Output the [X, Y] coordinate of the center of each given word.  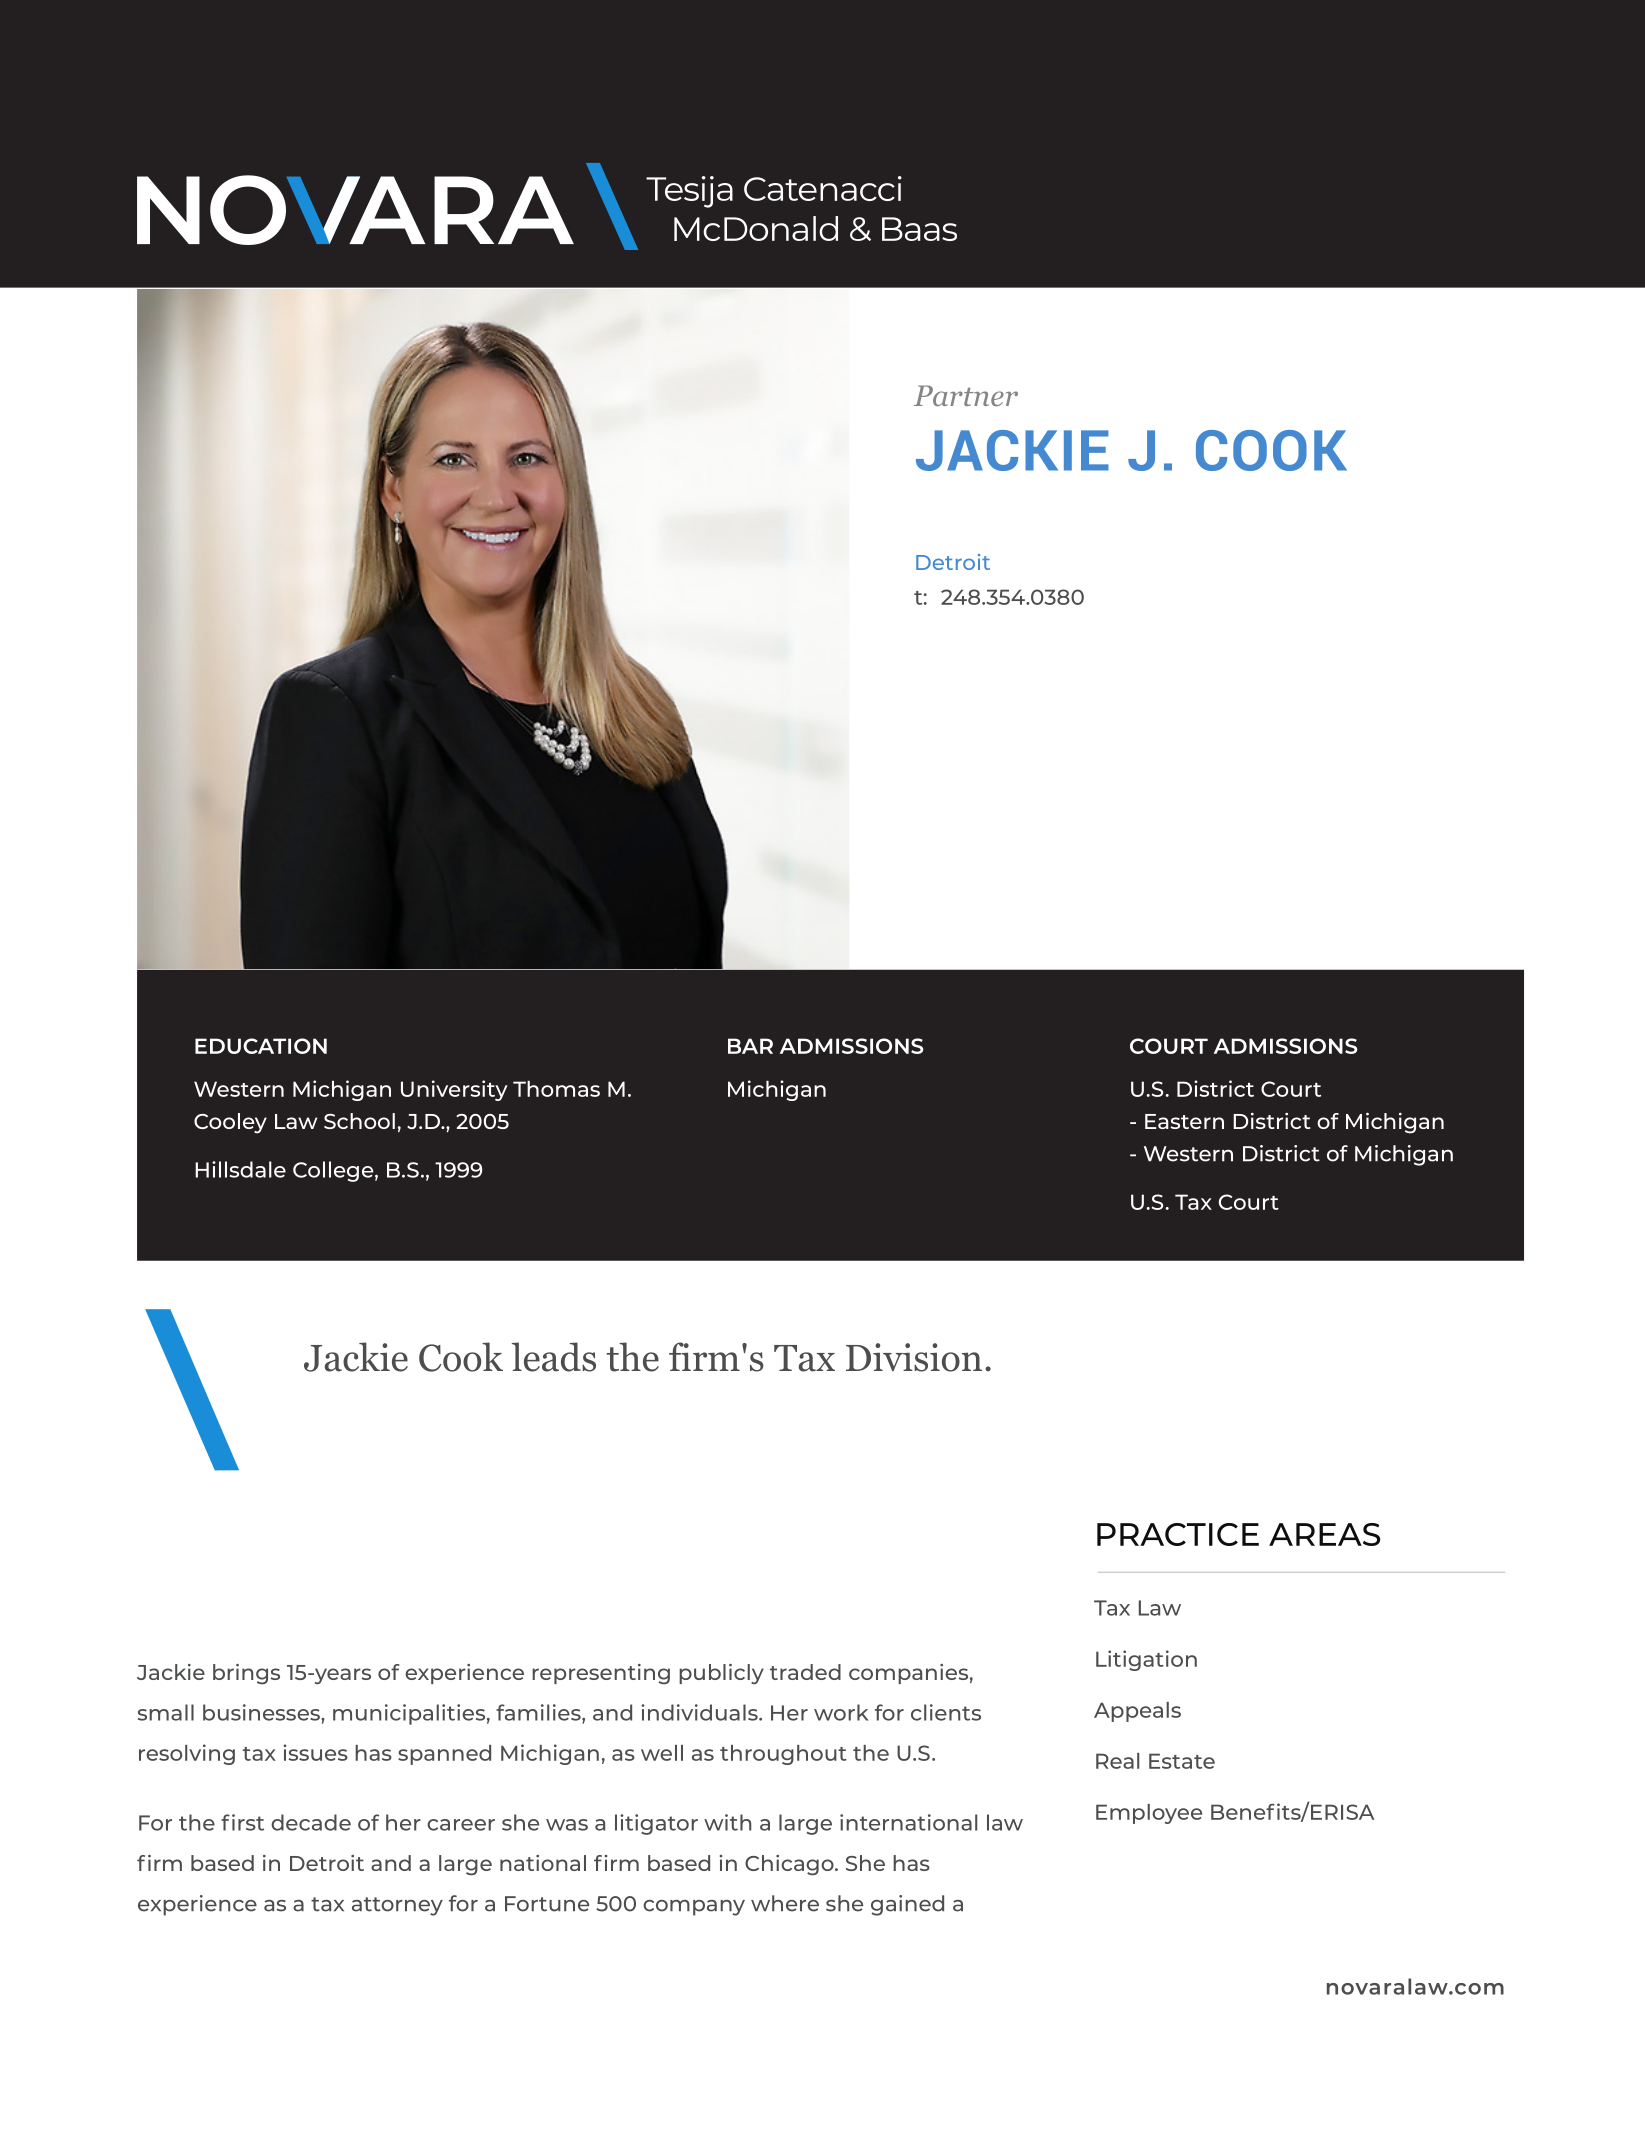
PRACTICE [1178, 1534]
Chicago [790, 1865]
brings [246, 1674]
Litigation [1146, 1660]
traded [805, 1672]
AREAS [1324, 1534]
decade [311, 1822]
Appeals [1137, 1712]
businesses [262, 1712]
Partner [966, 395]
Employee [1149, 1814]
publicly [721, 1674]
